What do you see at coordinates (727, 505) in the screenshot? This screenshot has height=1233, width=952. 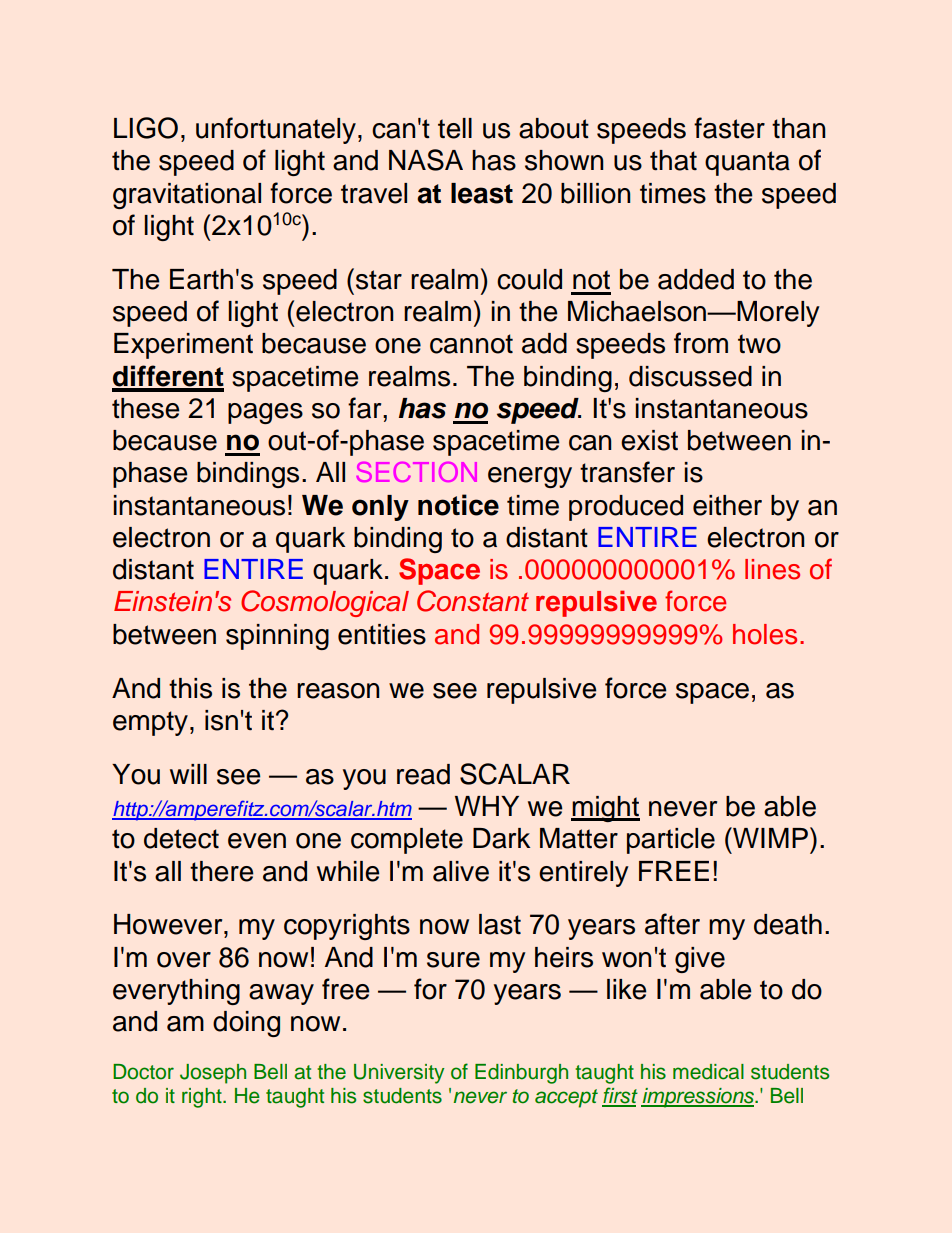 I see `either` at bounding box center [727, 505].
